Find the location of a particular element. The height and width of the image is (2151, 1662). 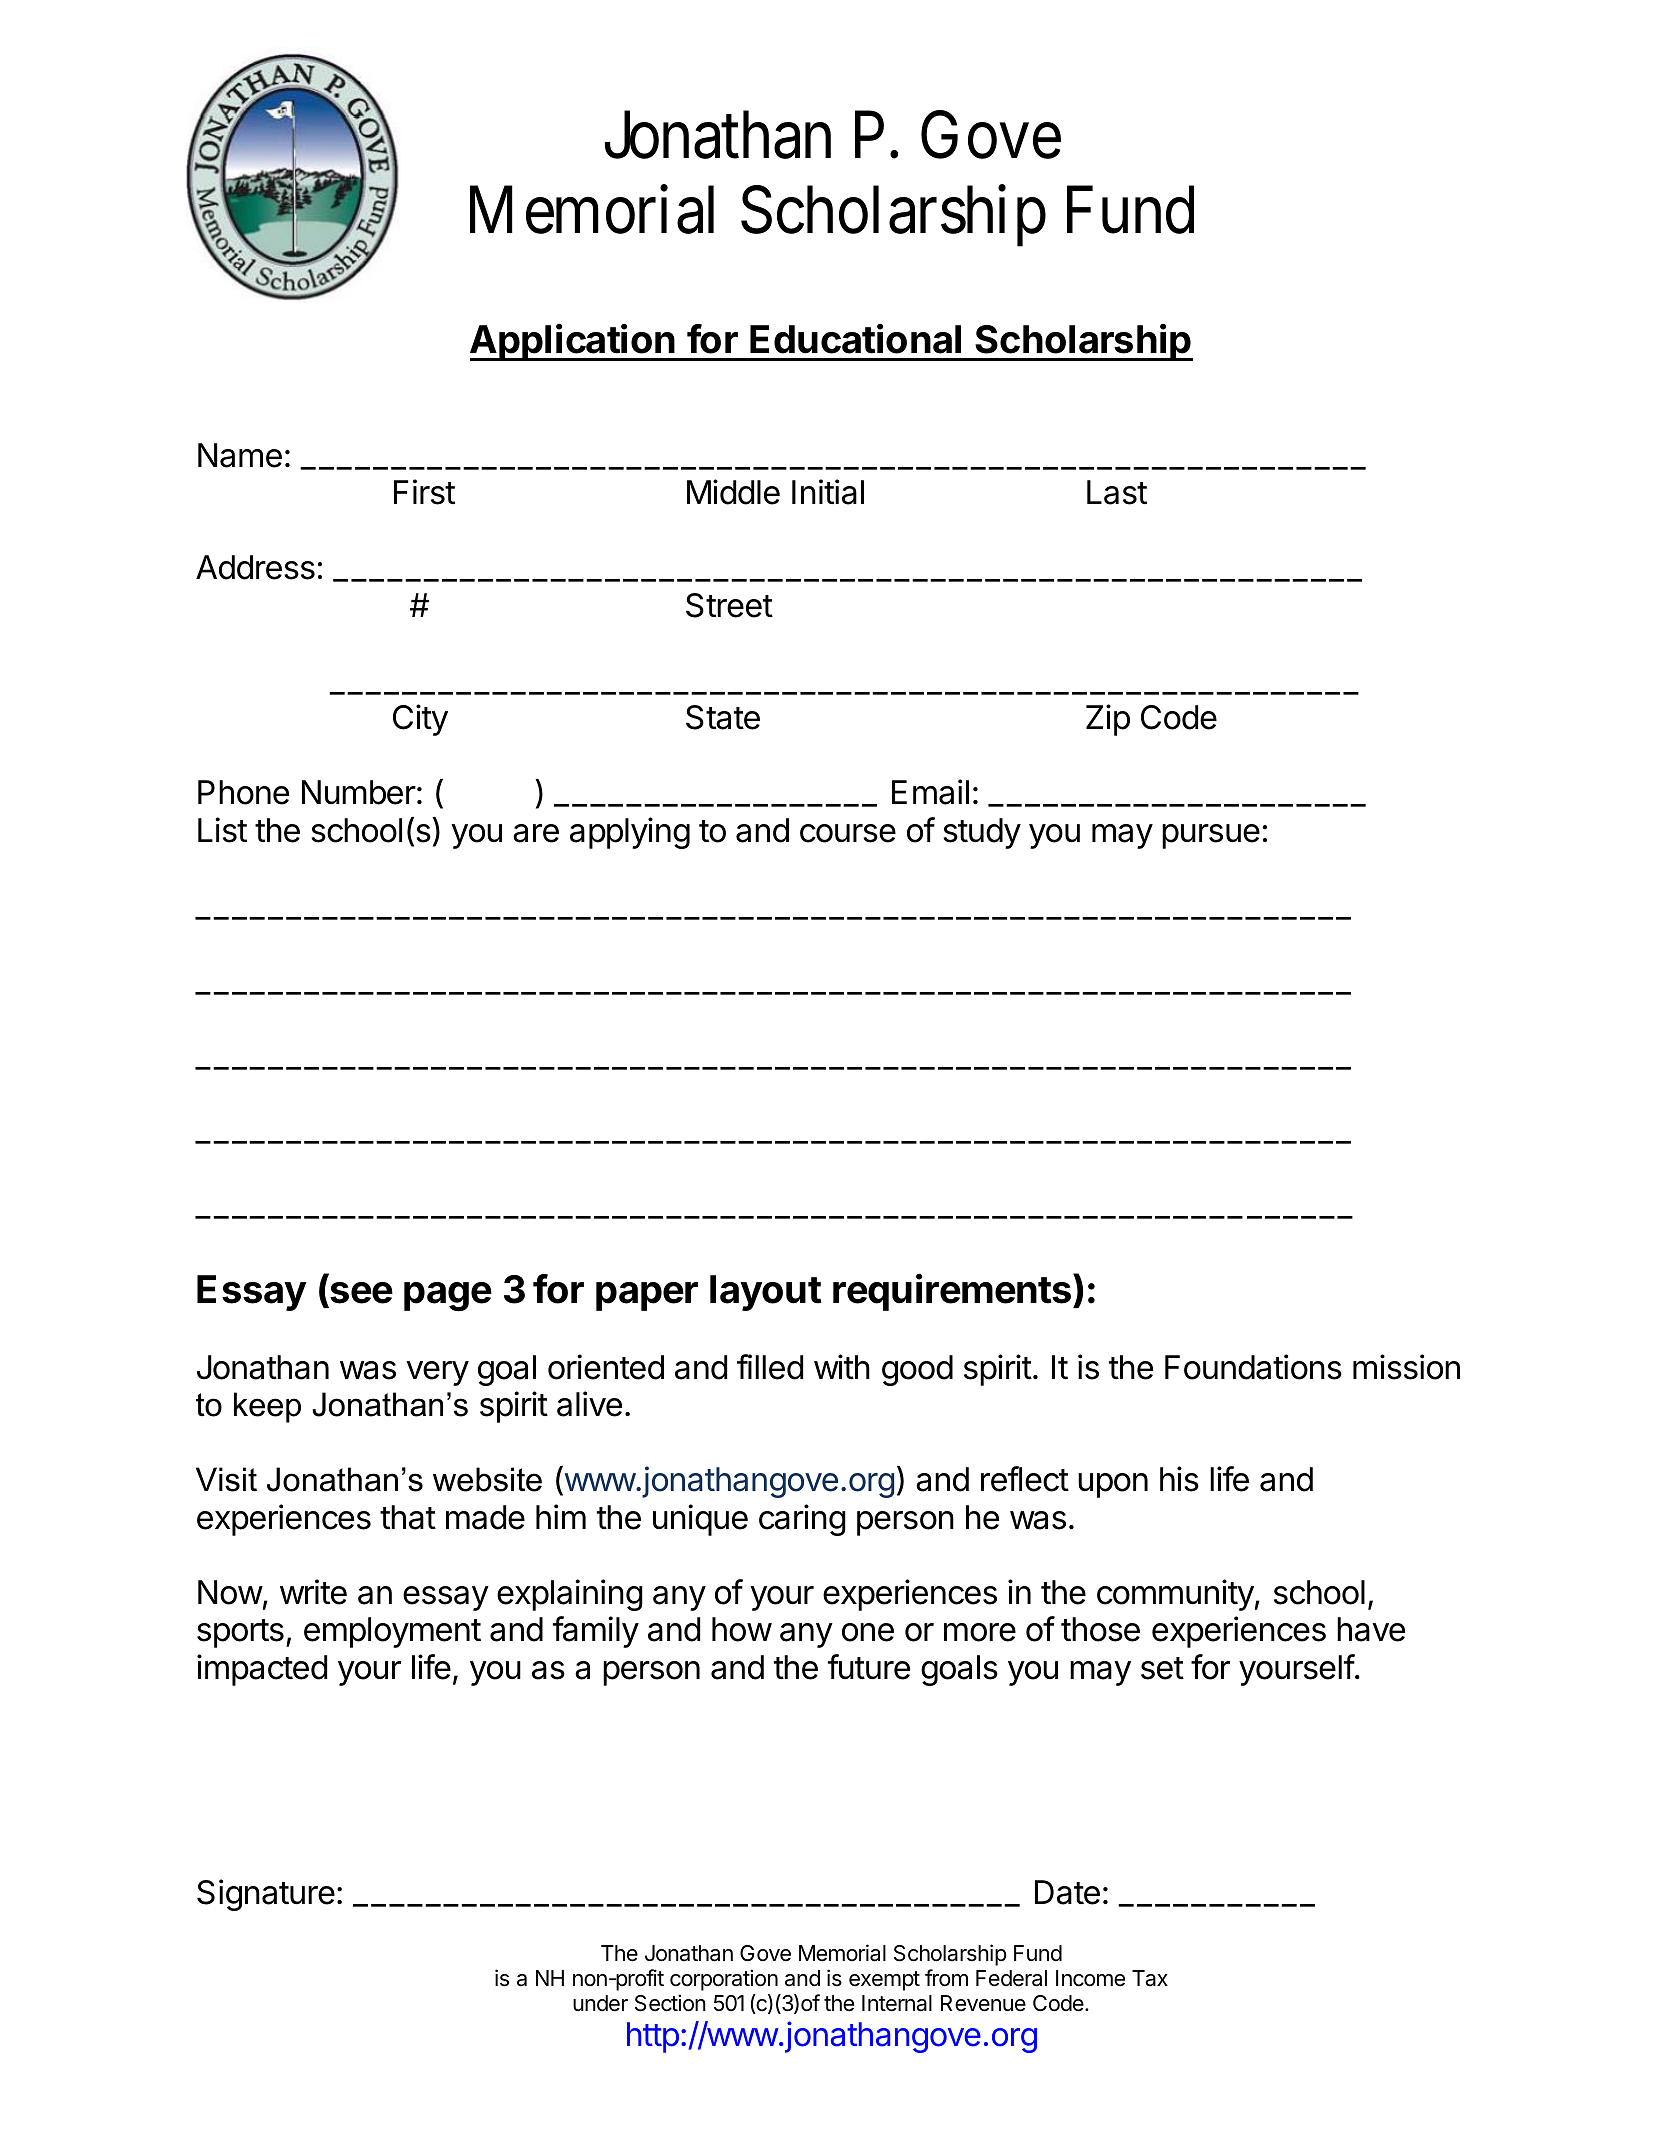

layout is located at coordinates (765, 1293).
